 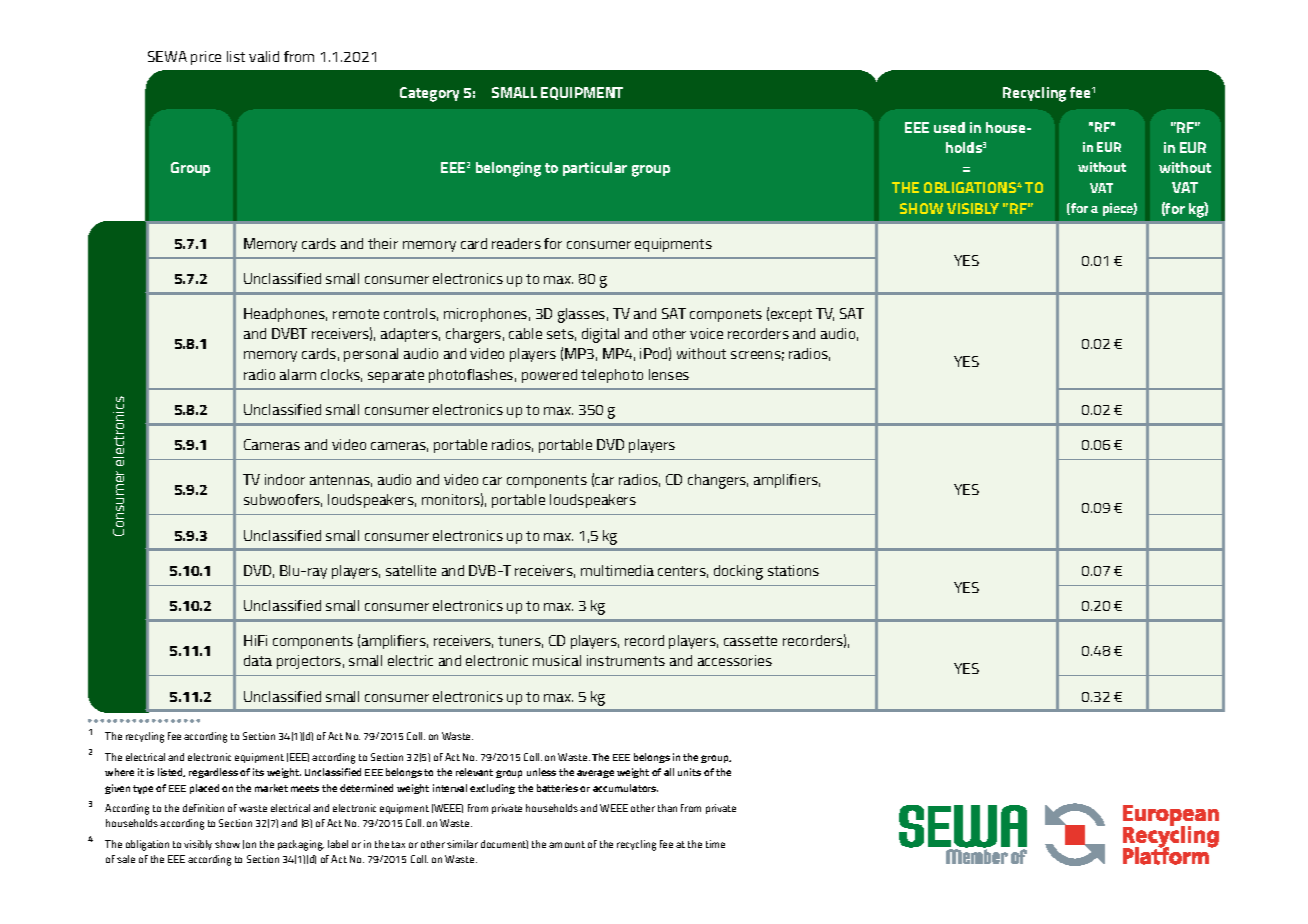 I want to click on cable, so click(x=525, y=333).
